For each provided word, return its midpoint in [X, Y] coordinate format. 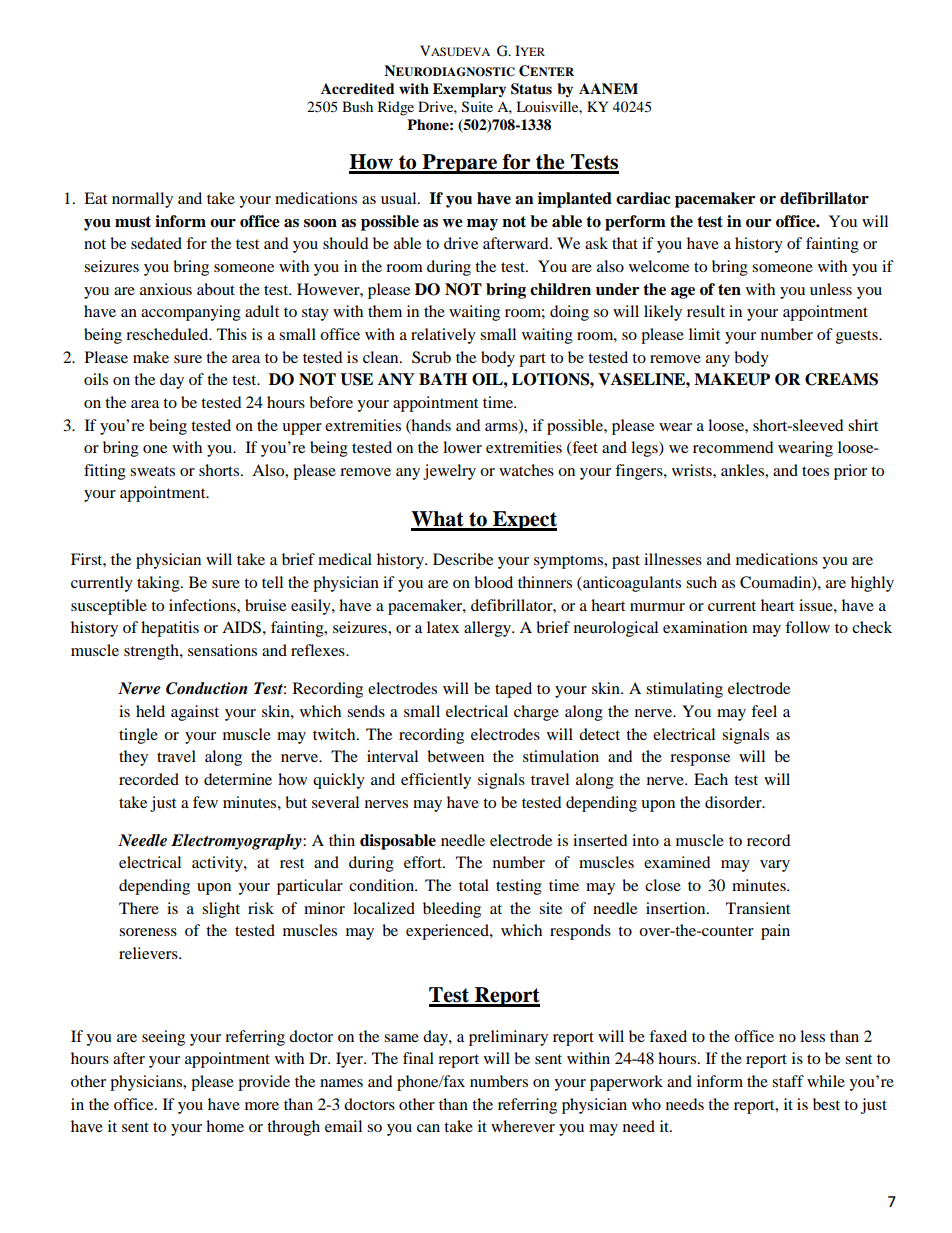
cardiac [643, 198]
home [225, 1126]
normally [142, 200]
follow [807, 627]
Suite [477, 107]
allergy [489, 629]
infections [203, 605]
